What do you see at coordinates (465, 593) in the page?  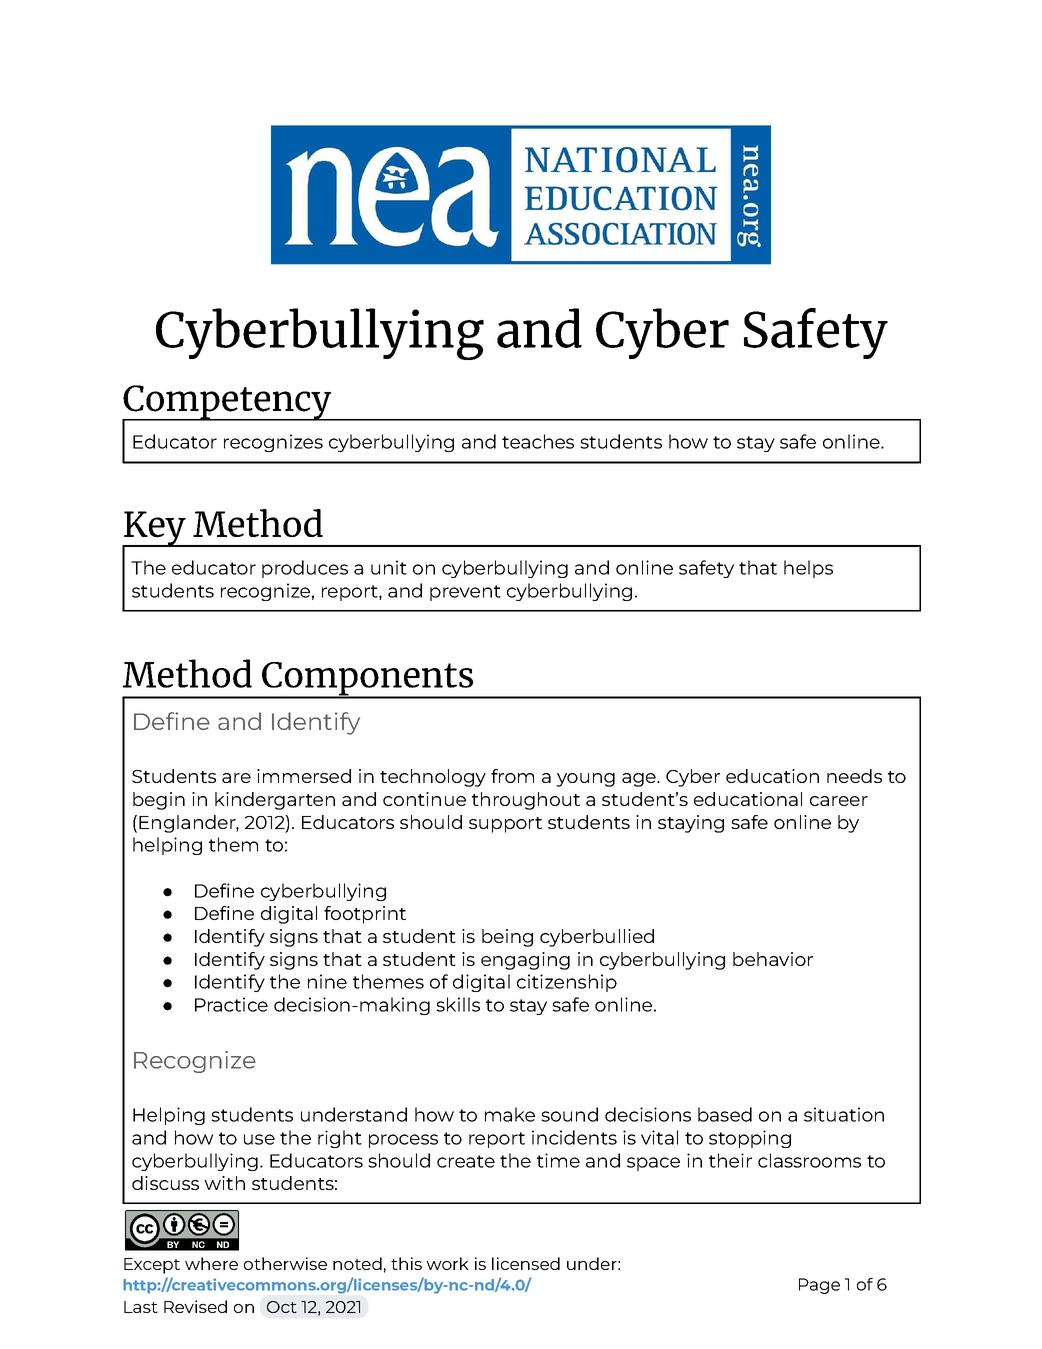 I see `prevent` at bounding box center [465, 593].
